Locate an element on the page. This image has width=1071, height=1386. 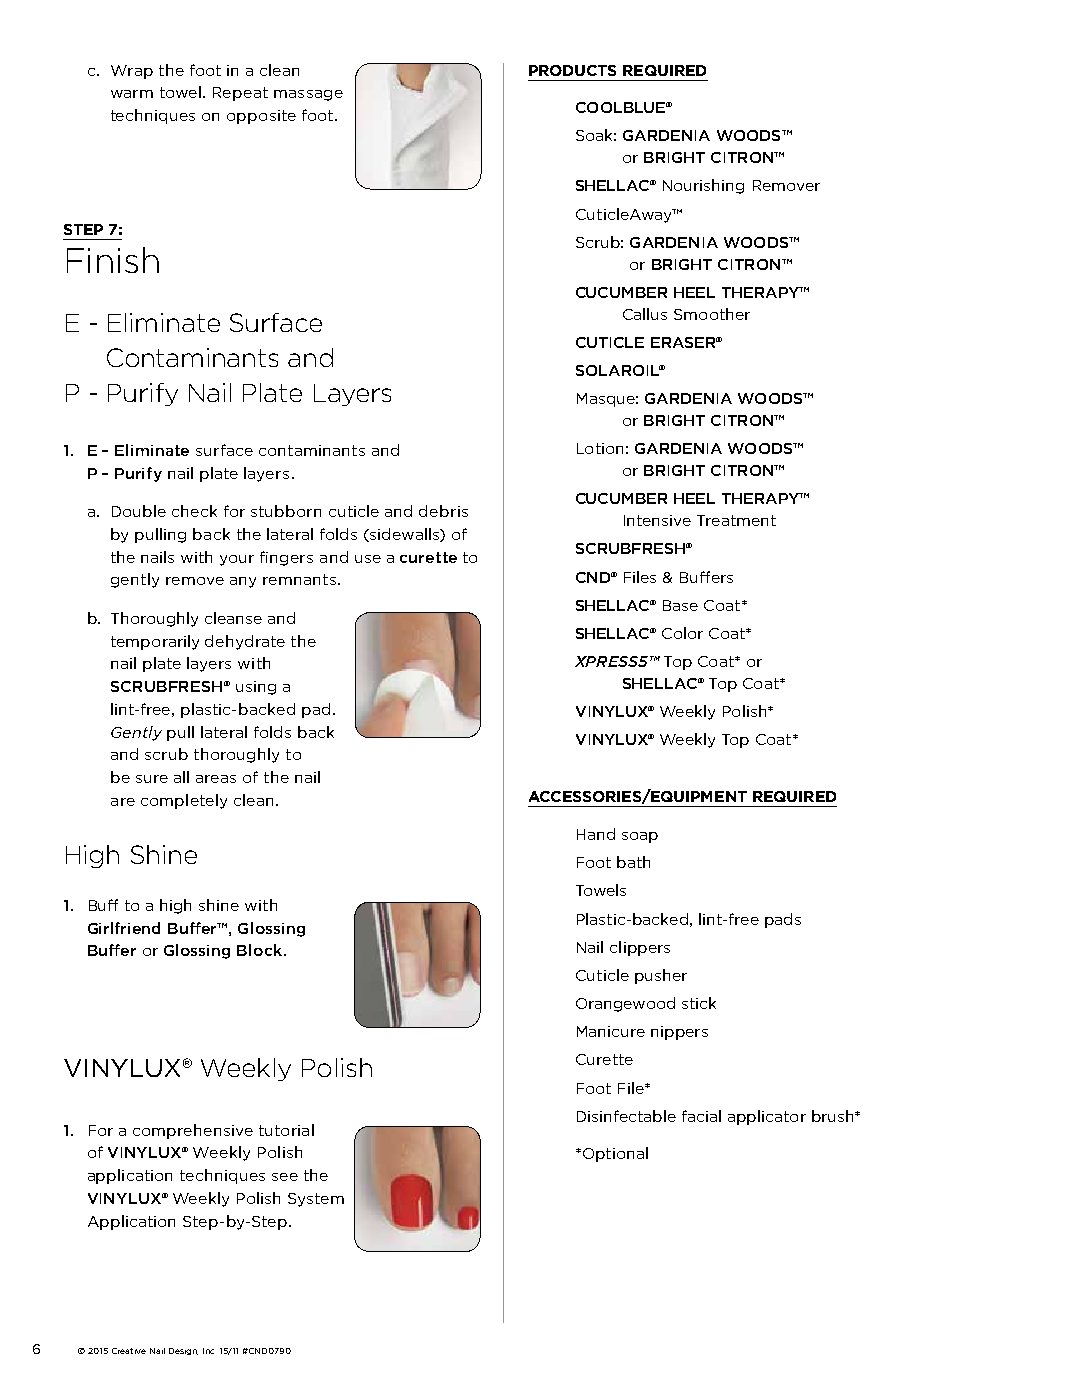
PRODUCTS is located at coordinates (572, 70).
